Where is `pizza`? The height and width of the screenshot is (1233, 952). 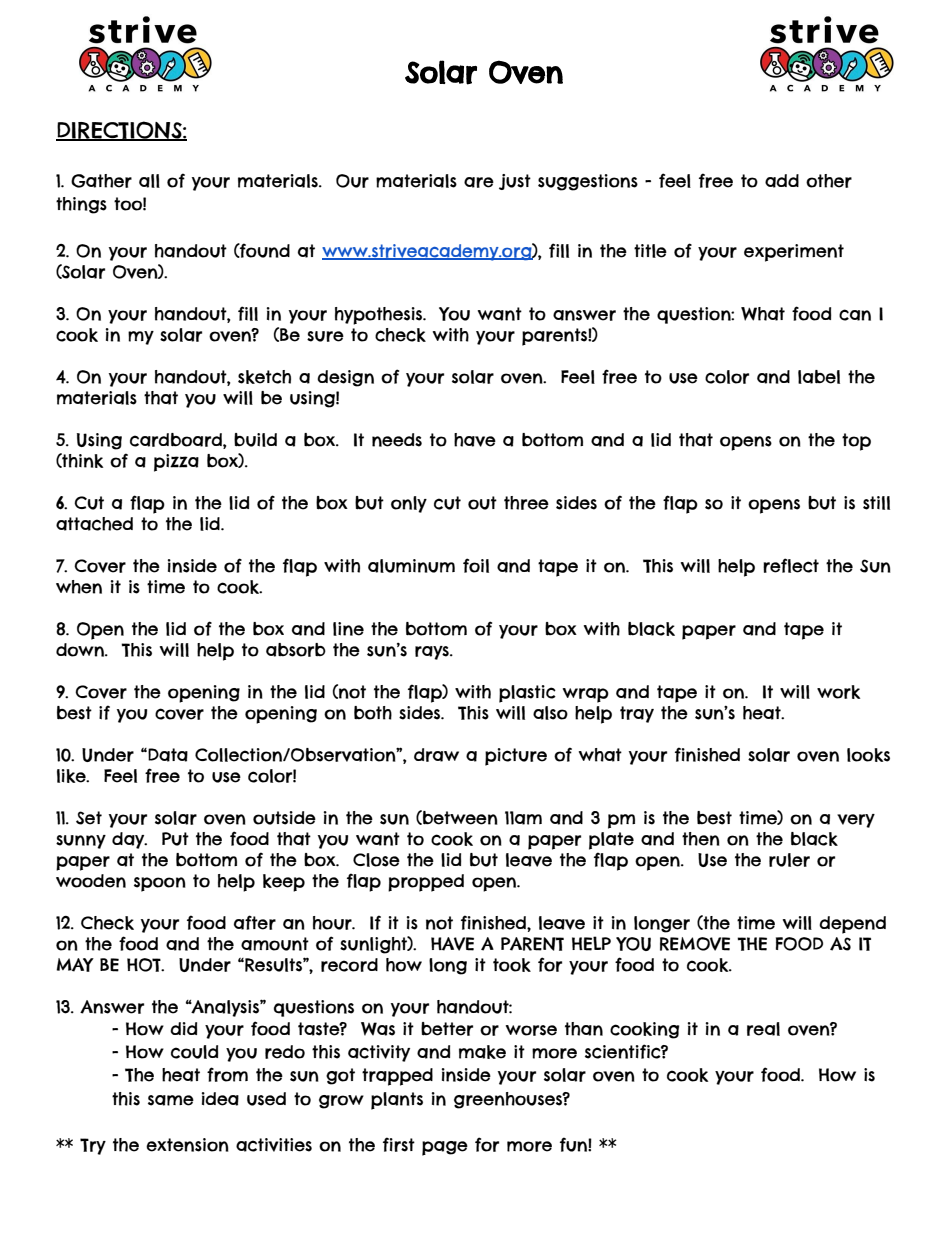
pizza is located at coordinates (176, 463).
